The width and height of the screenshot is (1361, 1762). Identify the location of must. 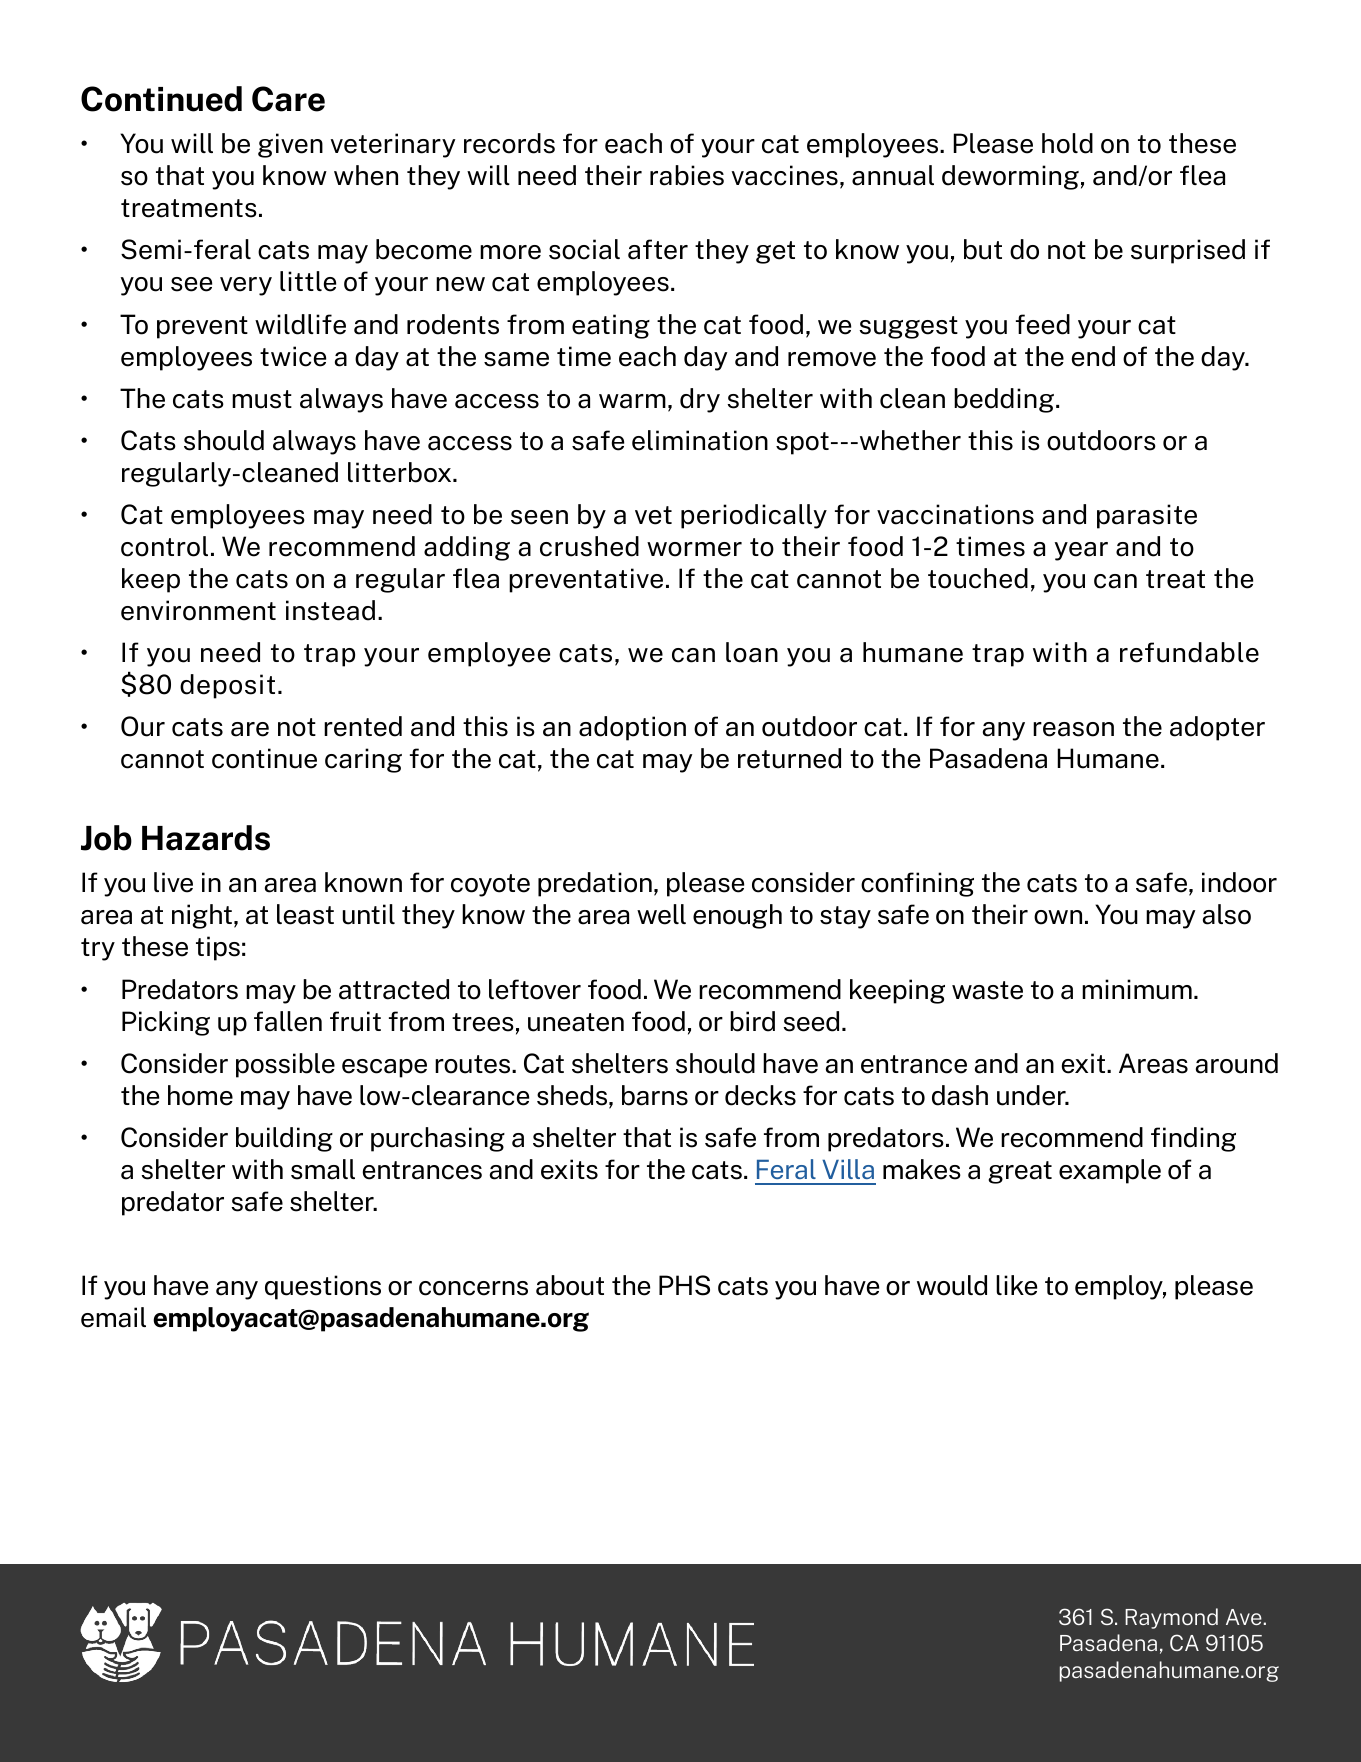
(262, 399).
